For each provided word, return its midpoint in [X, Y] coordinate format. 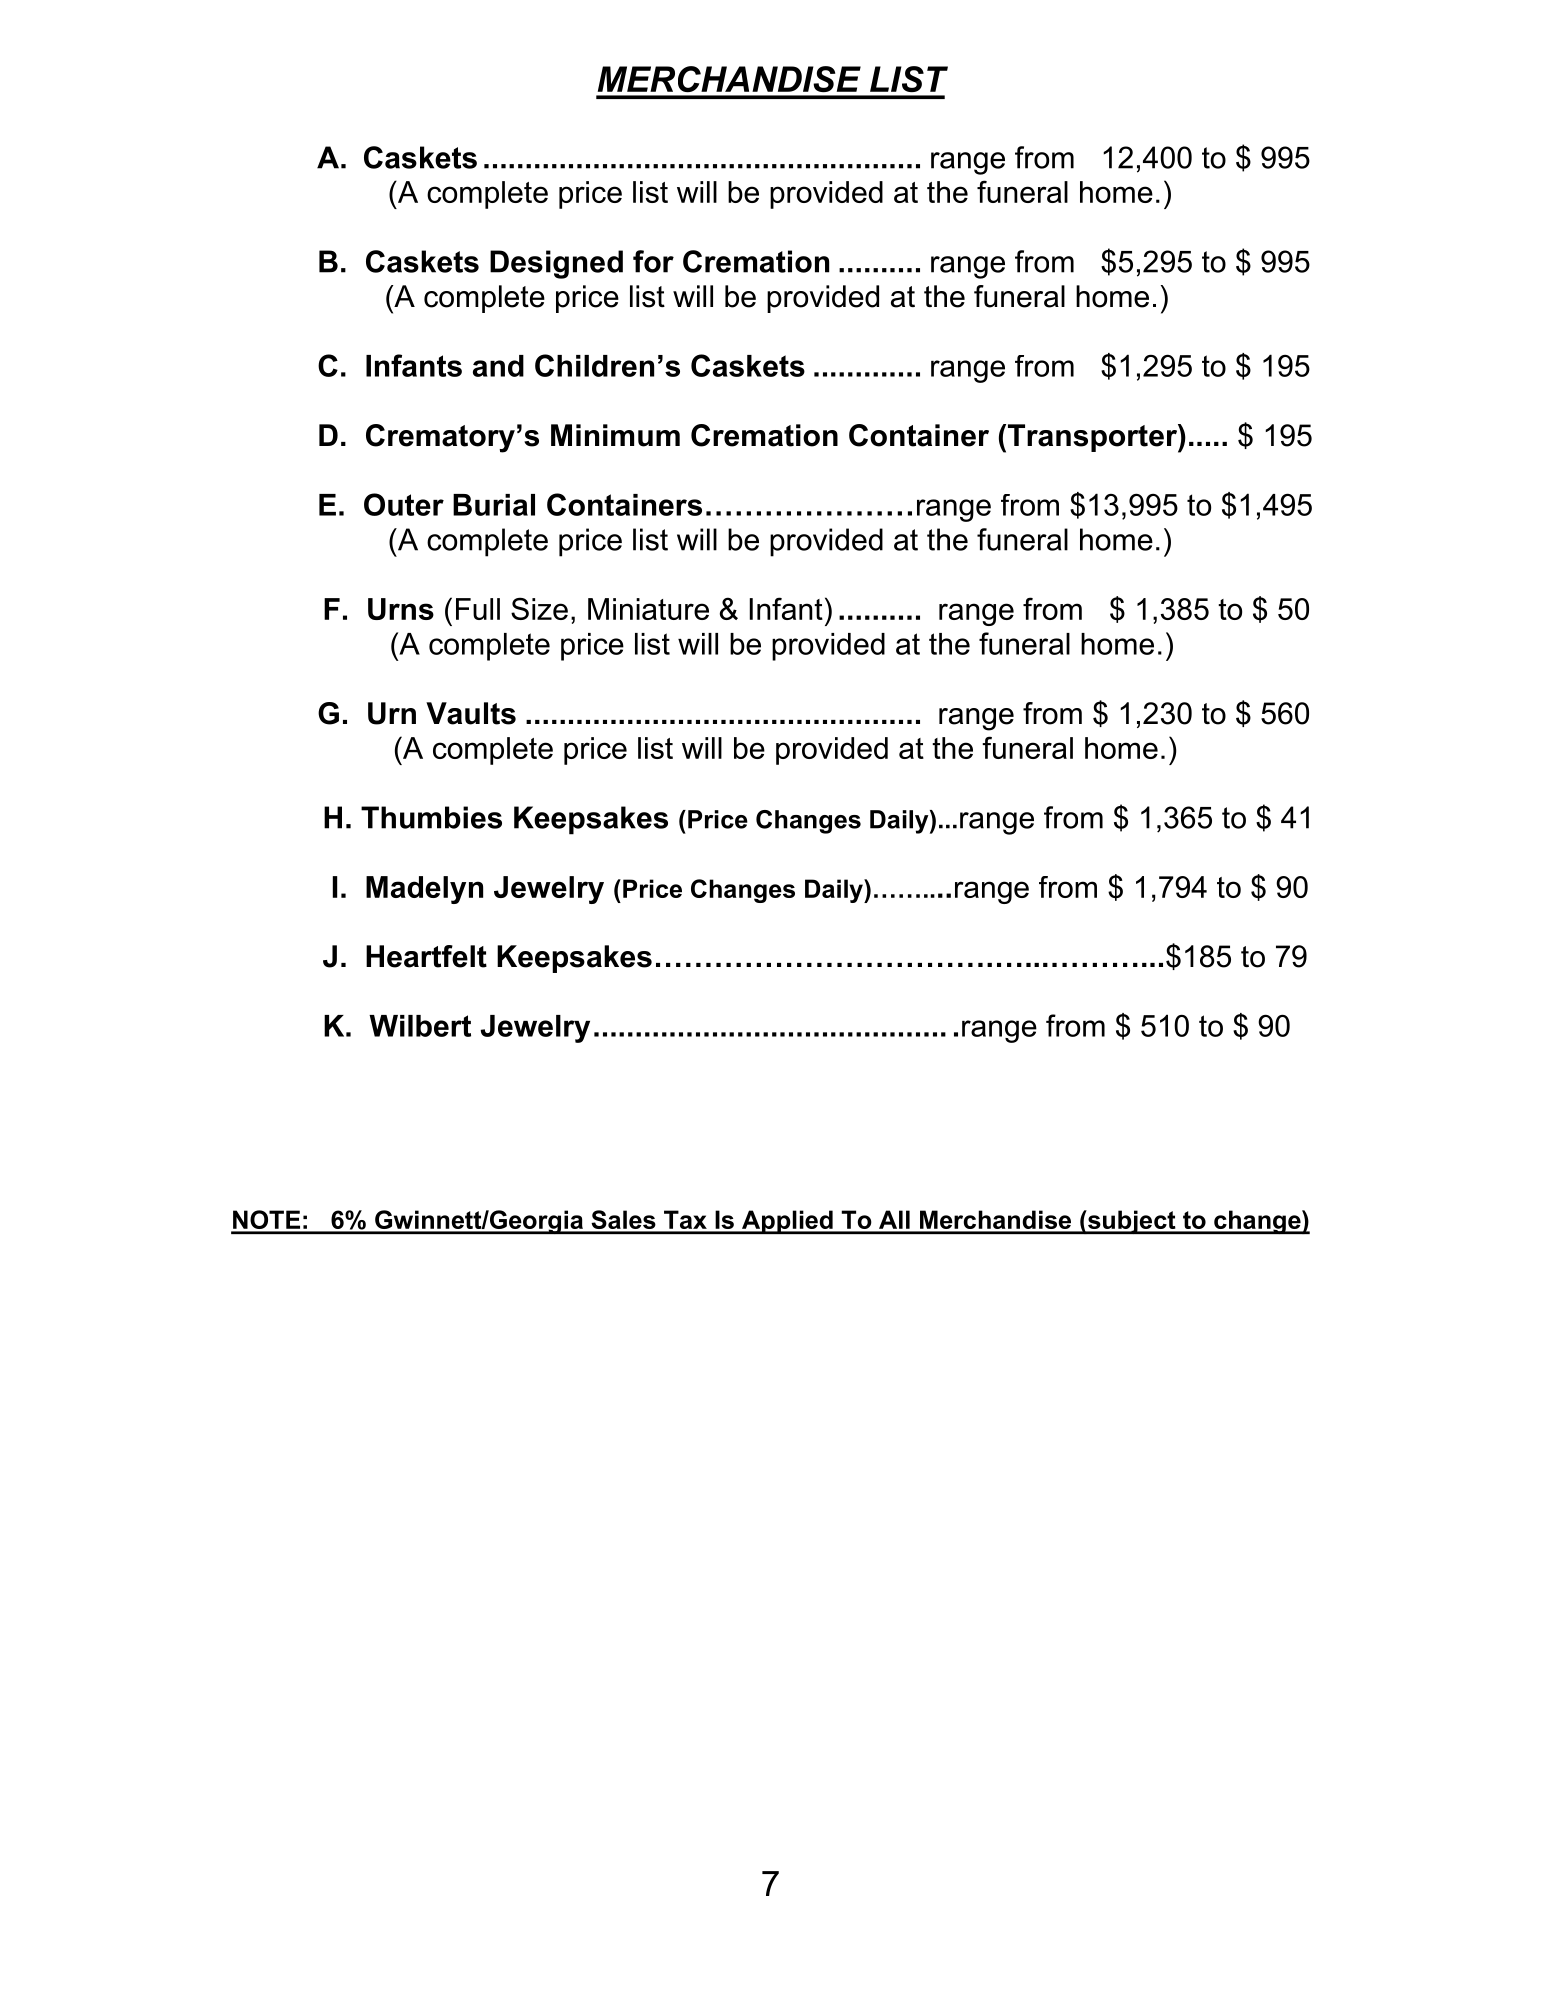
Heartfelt [426, 956]
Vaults [471, 713]
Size [539, 608]
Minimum [615, 435]
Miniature [648, 609]
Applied [787, 1222]
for [653, 261]
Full [478, 609]
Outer [404, 504]
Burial [494, 505]
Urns [401, 609]
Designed [556, 264]
